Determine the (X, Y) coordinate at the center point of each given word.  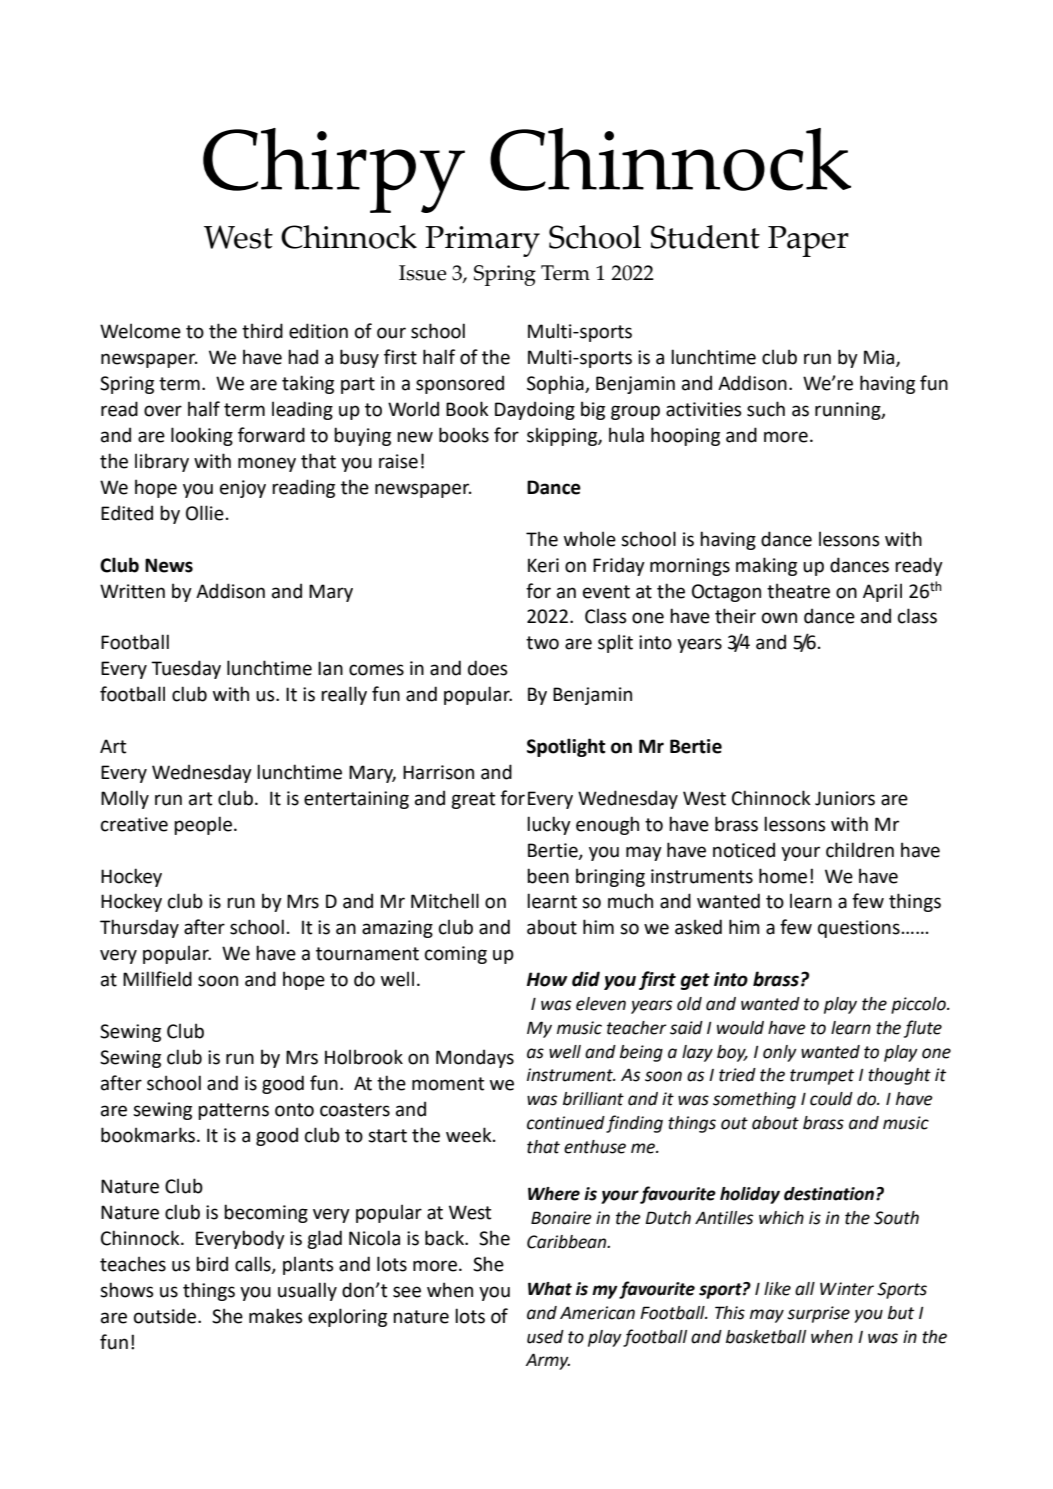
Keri (543, 565)
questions (860, 929)
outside (166, 1316)
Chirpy (334, 170)
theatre (798, 591)
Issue (423, 273)
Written (132, 591)
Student (705, 237)
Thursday (139, 928)
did (586, 979)
